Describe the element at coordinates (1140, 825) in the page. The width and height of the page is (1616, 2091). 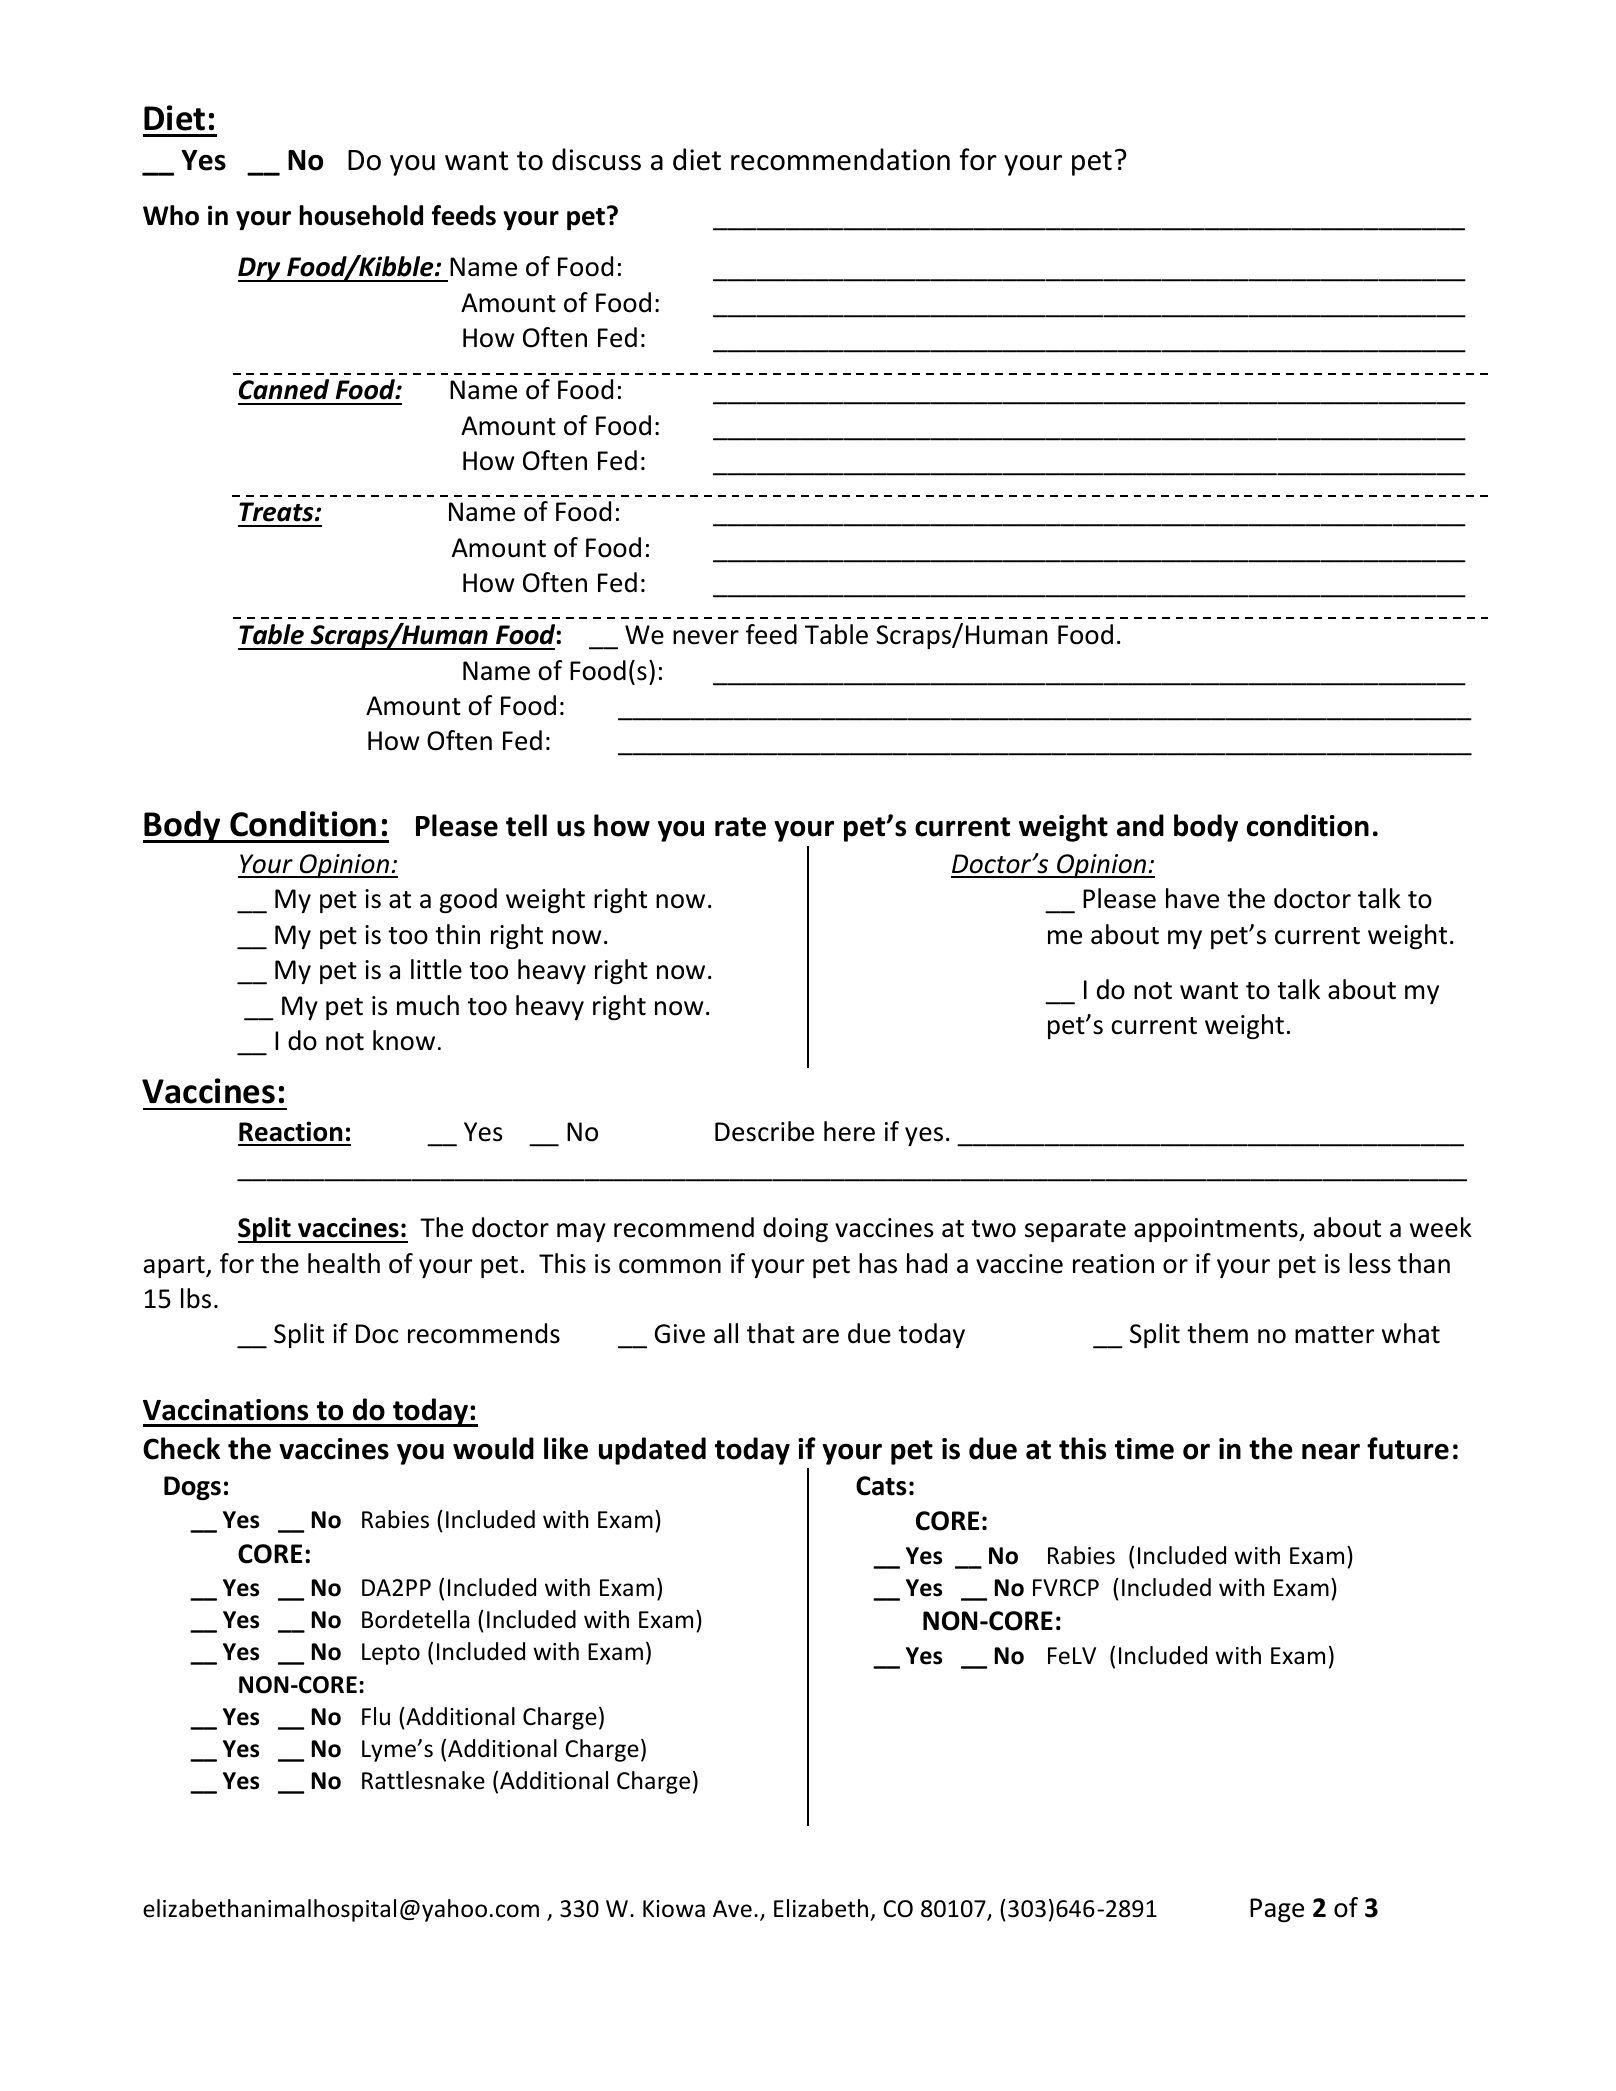
I see `and` at that location.
